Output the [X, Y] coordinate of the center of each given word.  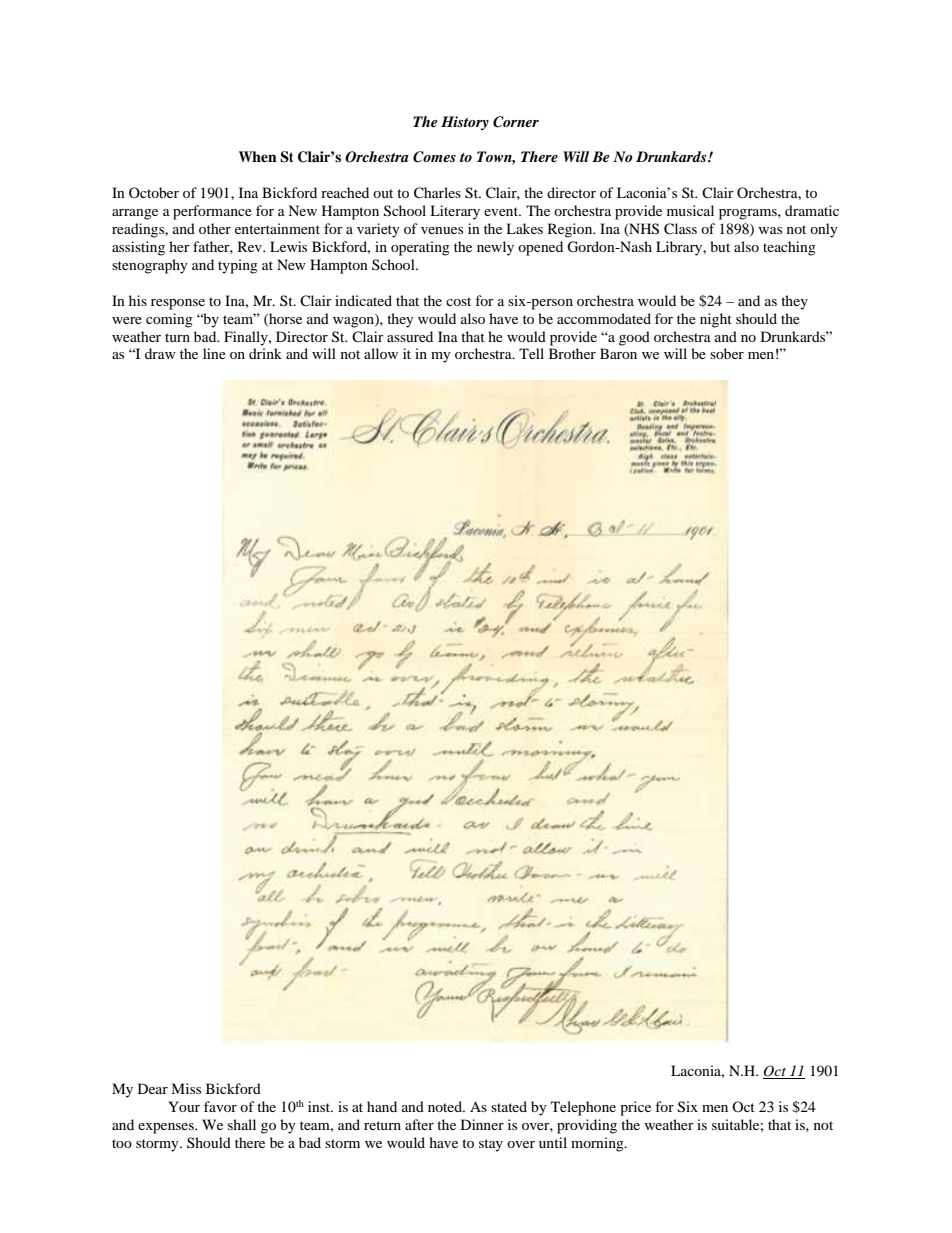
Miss [186, 1088]
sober [727, 353]
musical [690, 210]
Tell [531, 353]
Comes [434, 157]
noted [446, 1106]
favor [220, 1106]
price [635, 1108]
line [214, 353]
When [258, 156]
